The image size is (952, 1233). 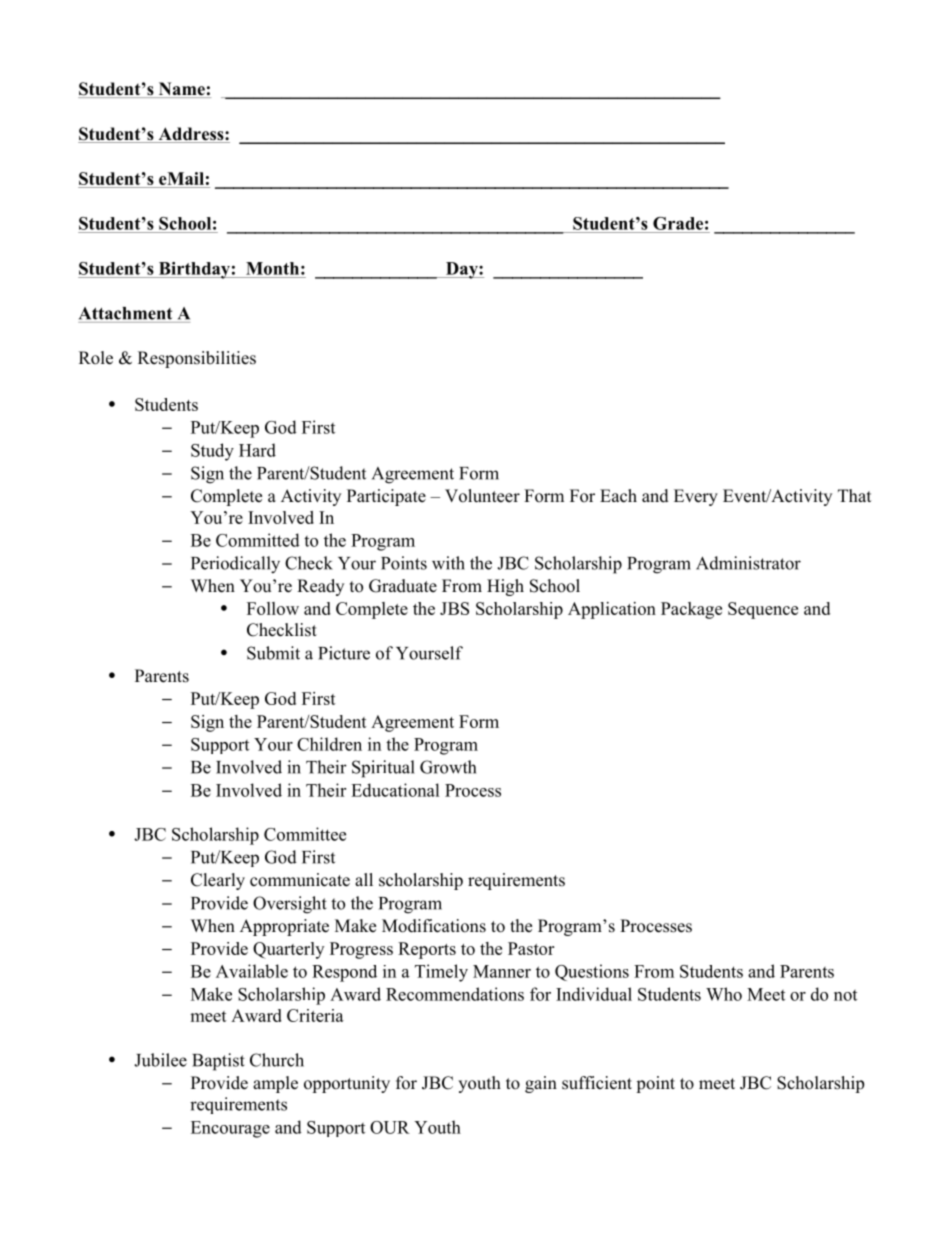 What do you see at coordinates (125, 313) in the screenshot?
I see `Attachment` at bounding box center [125, 313].
